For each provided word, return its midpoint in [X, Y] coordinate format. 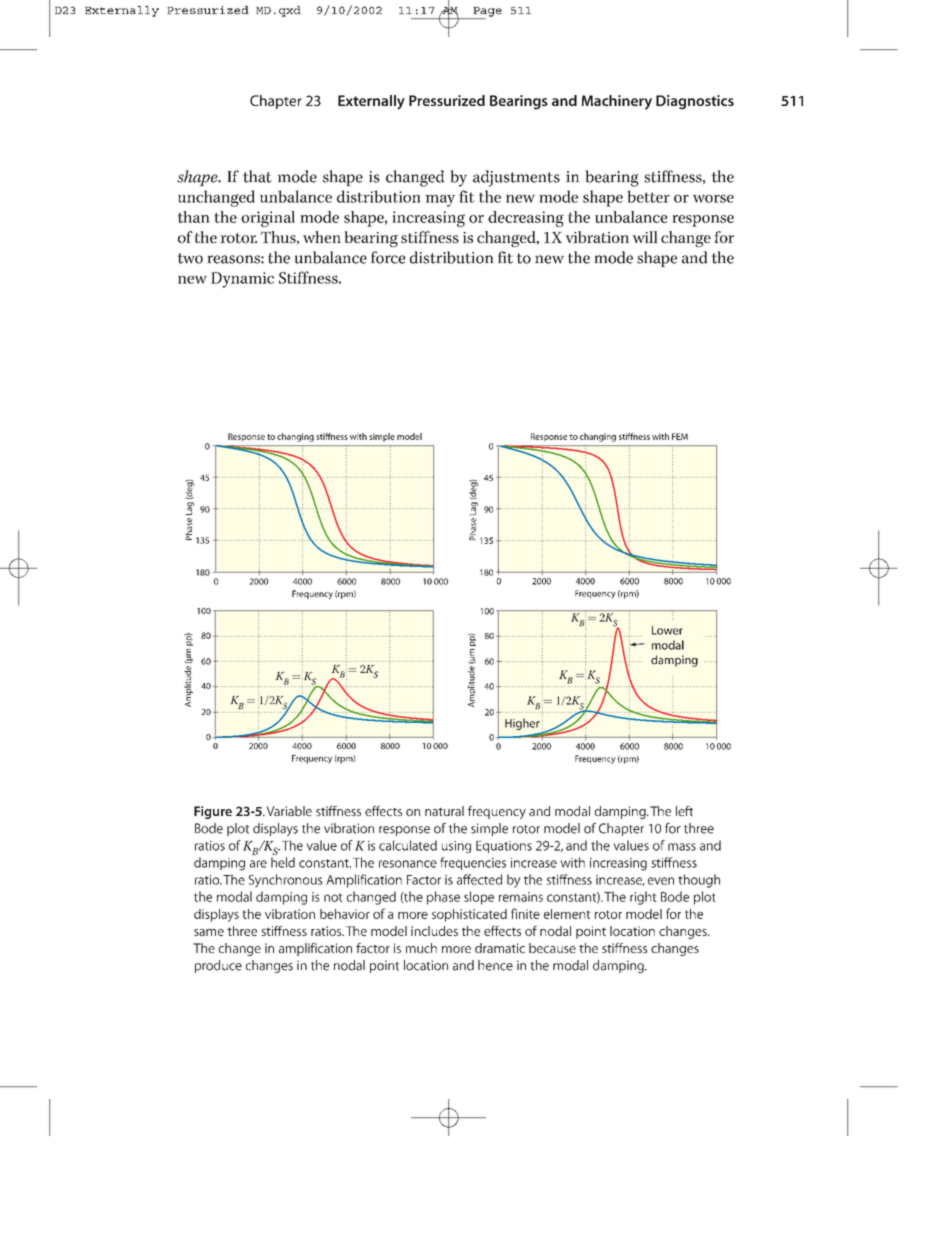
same [209, 932]
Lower [667, 630]
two [190, 258]
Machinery [616, 102]
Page [486, 13]
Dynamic [242, 280]
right [643, 898]
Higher [522, 724]
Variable [289, 811]
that [257, 176]
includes [434, 931]
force [388, 257]
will [645, 237]
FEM [680, 436]
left [684, 811]
